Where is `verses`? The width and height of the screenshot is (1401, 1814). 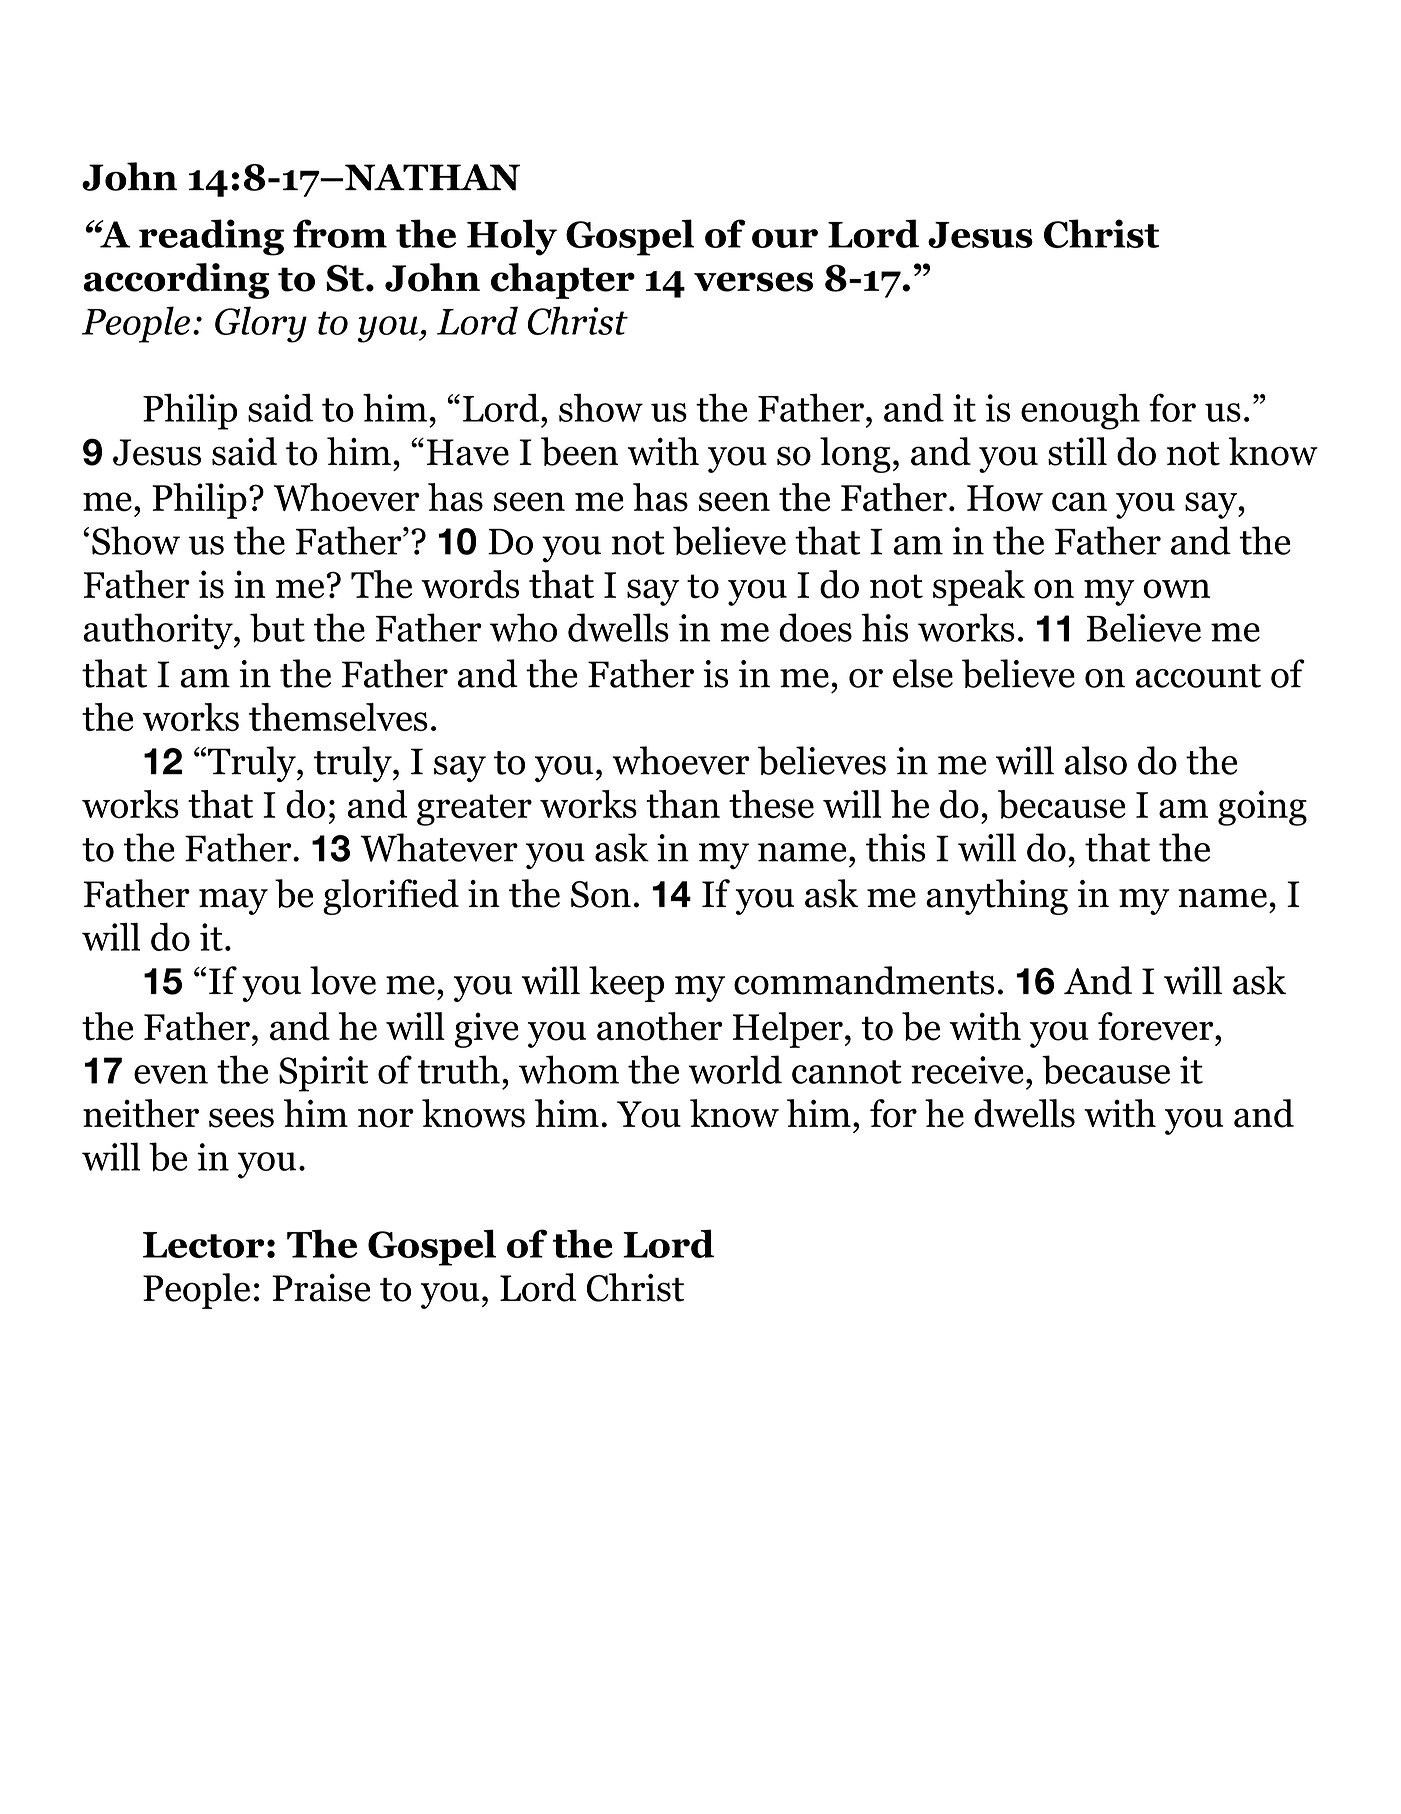 verses is located at coordinates (753, 282).
